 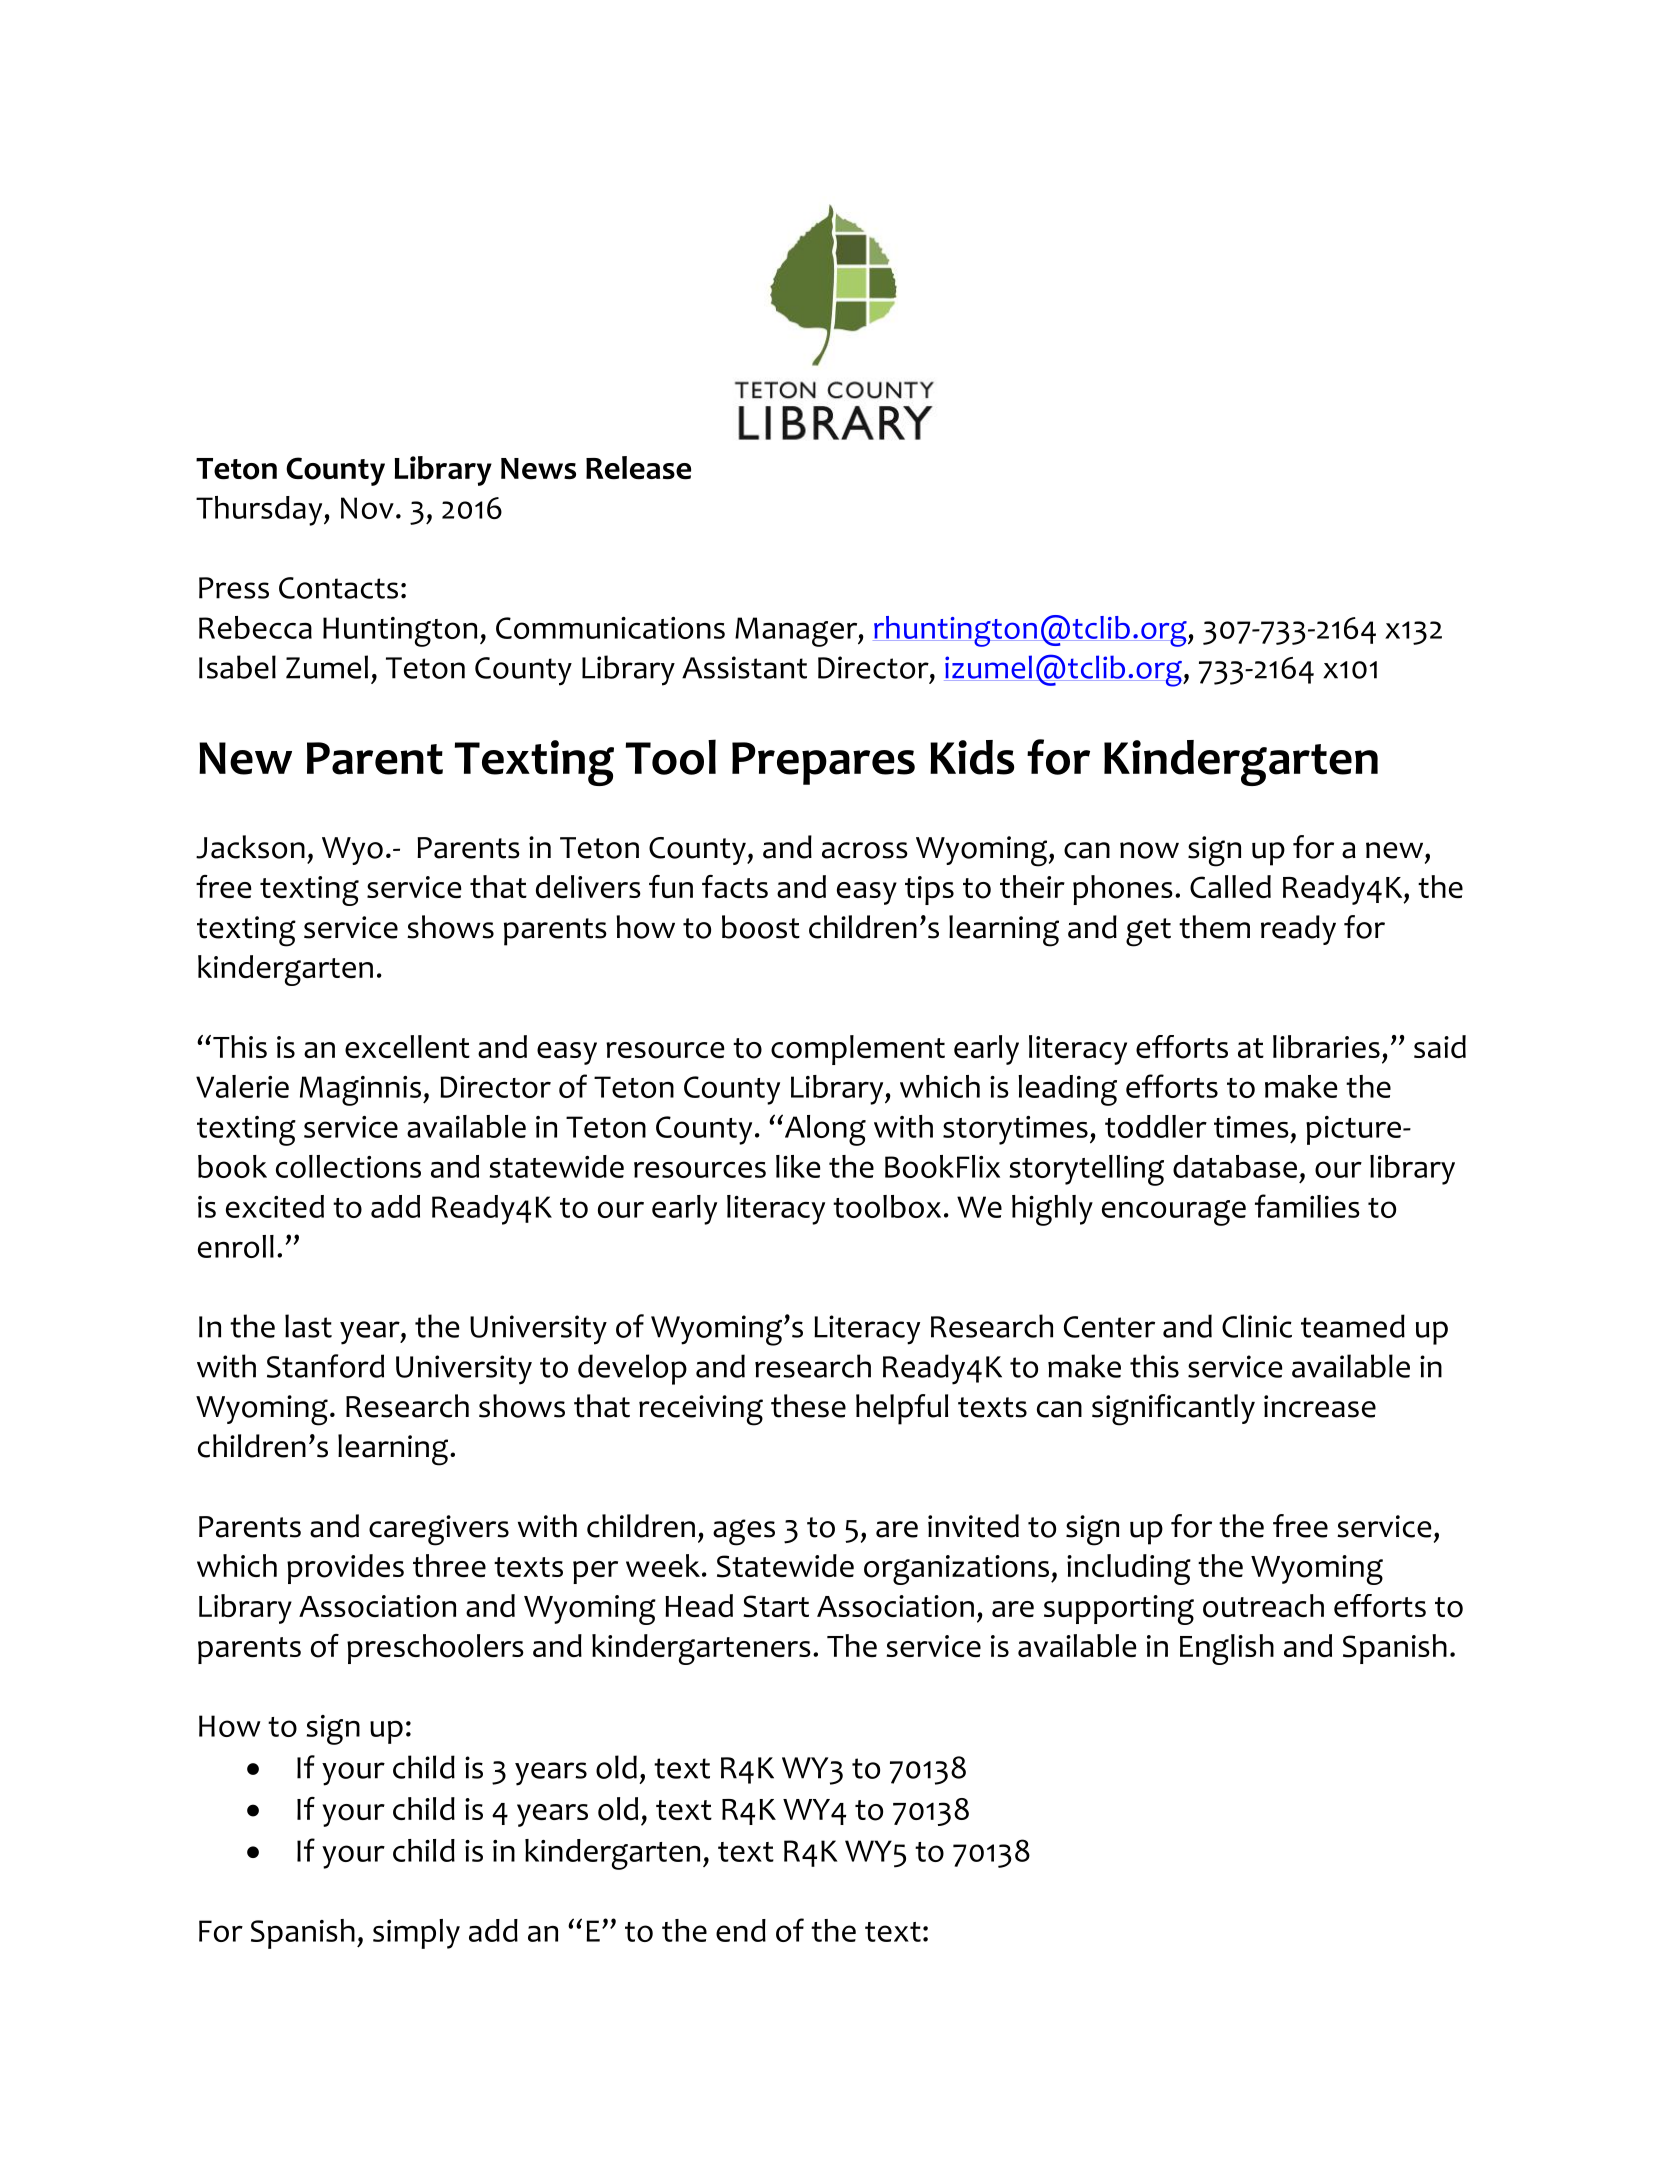 What do you see at coordinates (761, 927) in the screenshot?
I see `boost` at bounding box center [761, 927].
